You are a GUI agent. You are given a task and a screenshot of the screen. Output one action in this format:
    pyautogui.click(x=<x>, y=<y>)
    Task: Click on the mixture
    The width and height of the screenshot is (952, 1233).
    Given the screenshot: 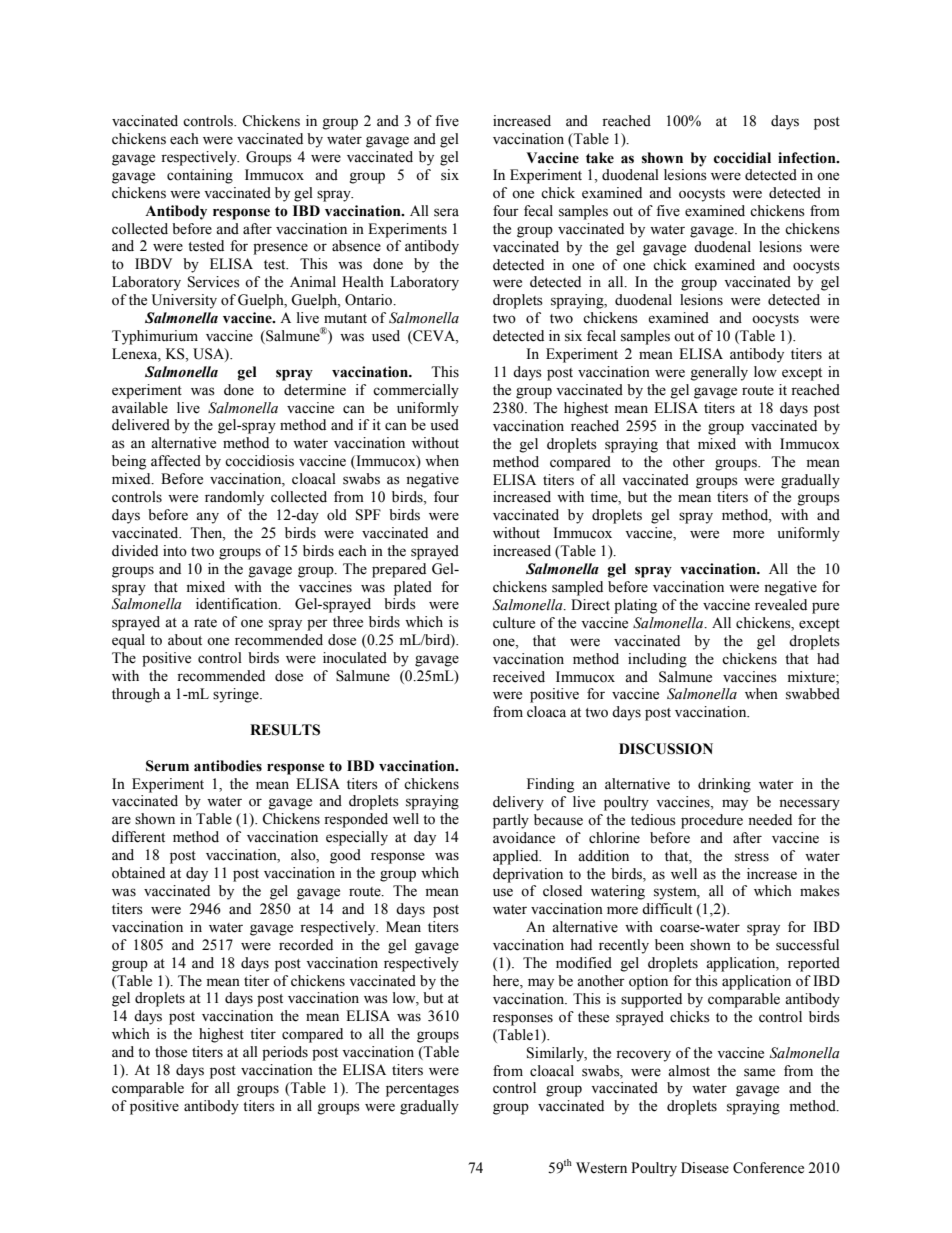 What is the action you would take?
    pyautogui.click(x=812, y=677)
